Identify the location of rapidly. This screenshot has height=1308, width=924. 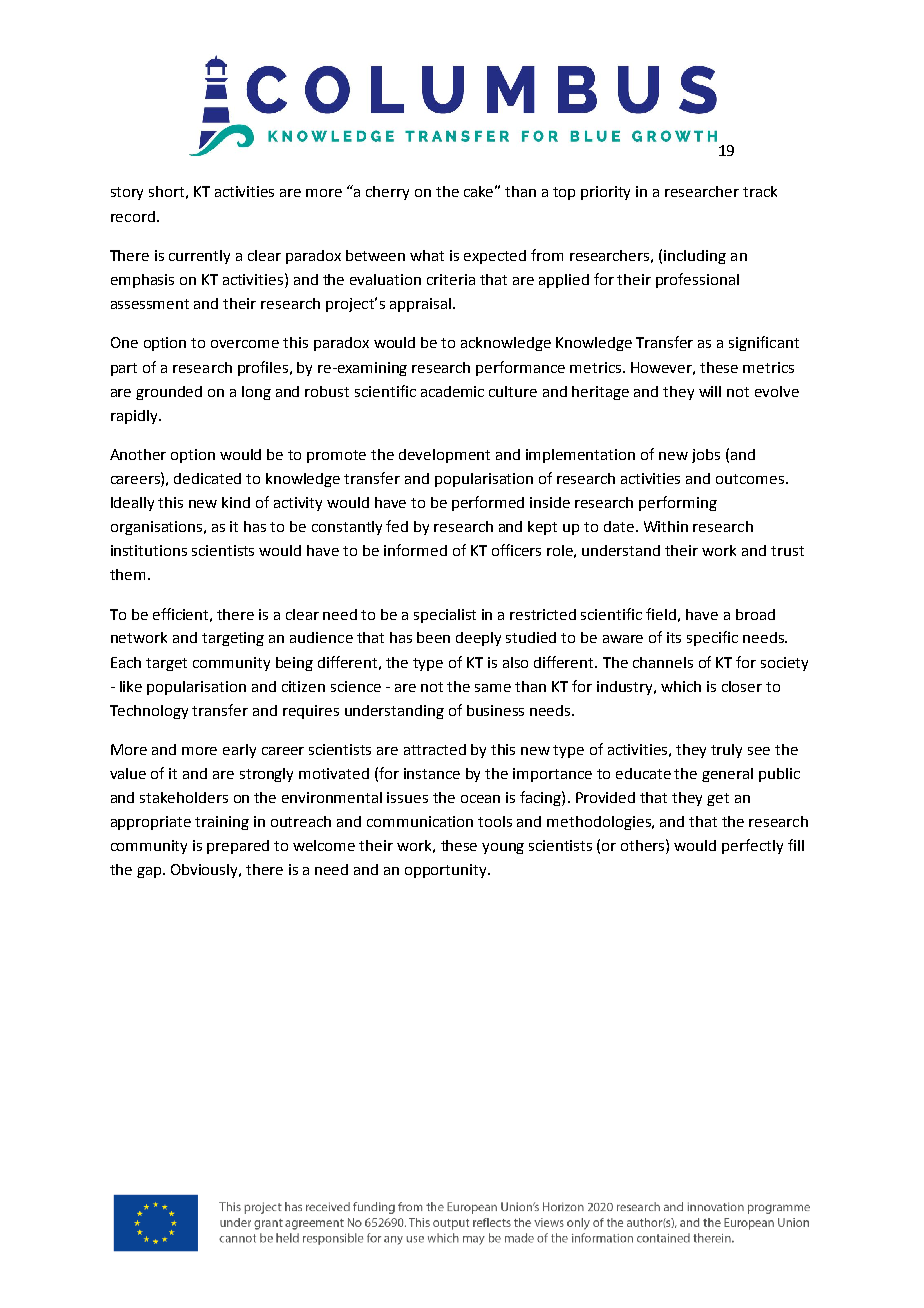
(135, 417).
